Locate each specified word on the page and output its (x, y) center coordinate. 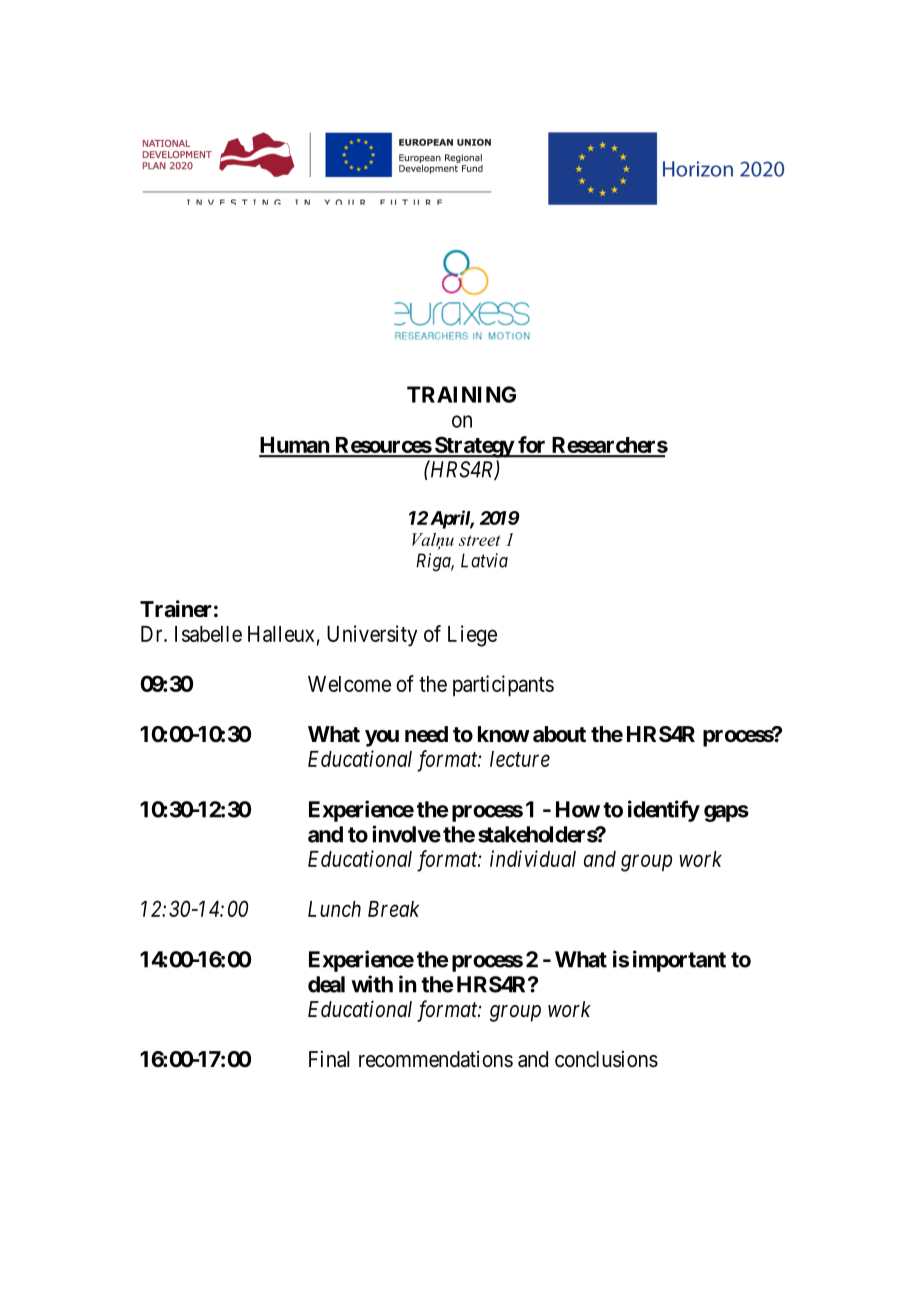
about (559, 734)
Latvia (484, 560)
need (426, 734)
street (479, 540)
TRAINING (461, 394)
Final (329, 1059)
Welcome (349, 684)
